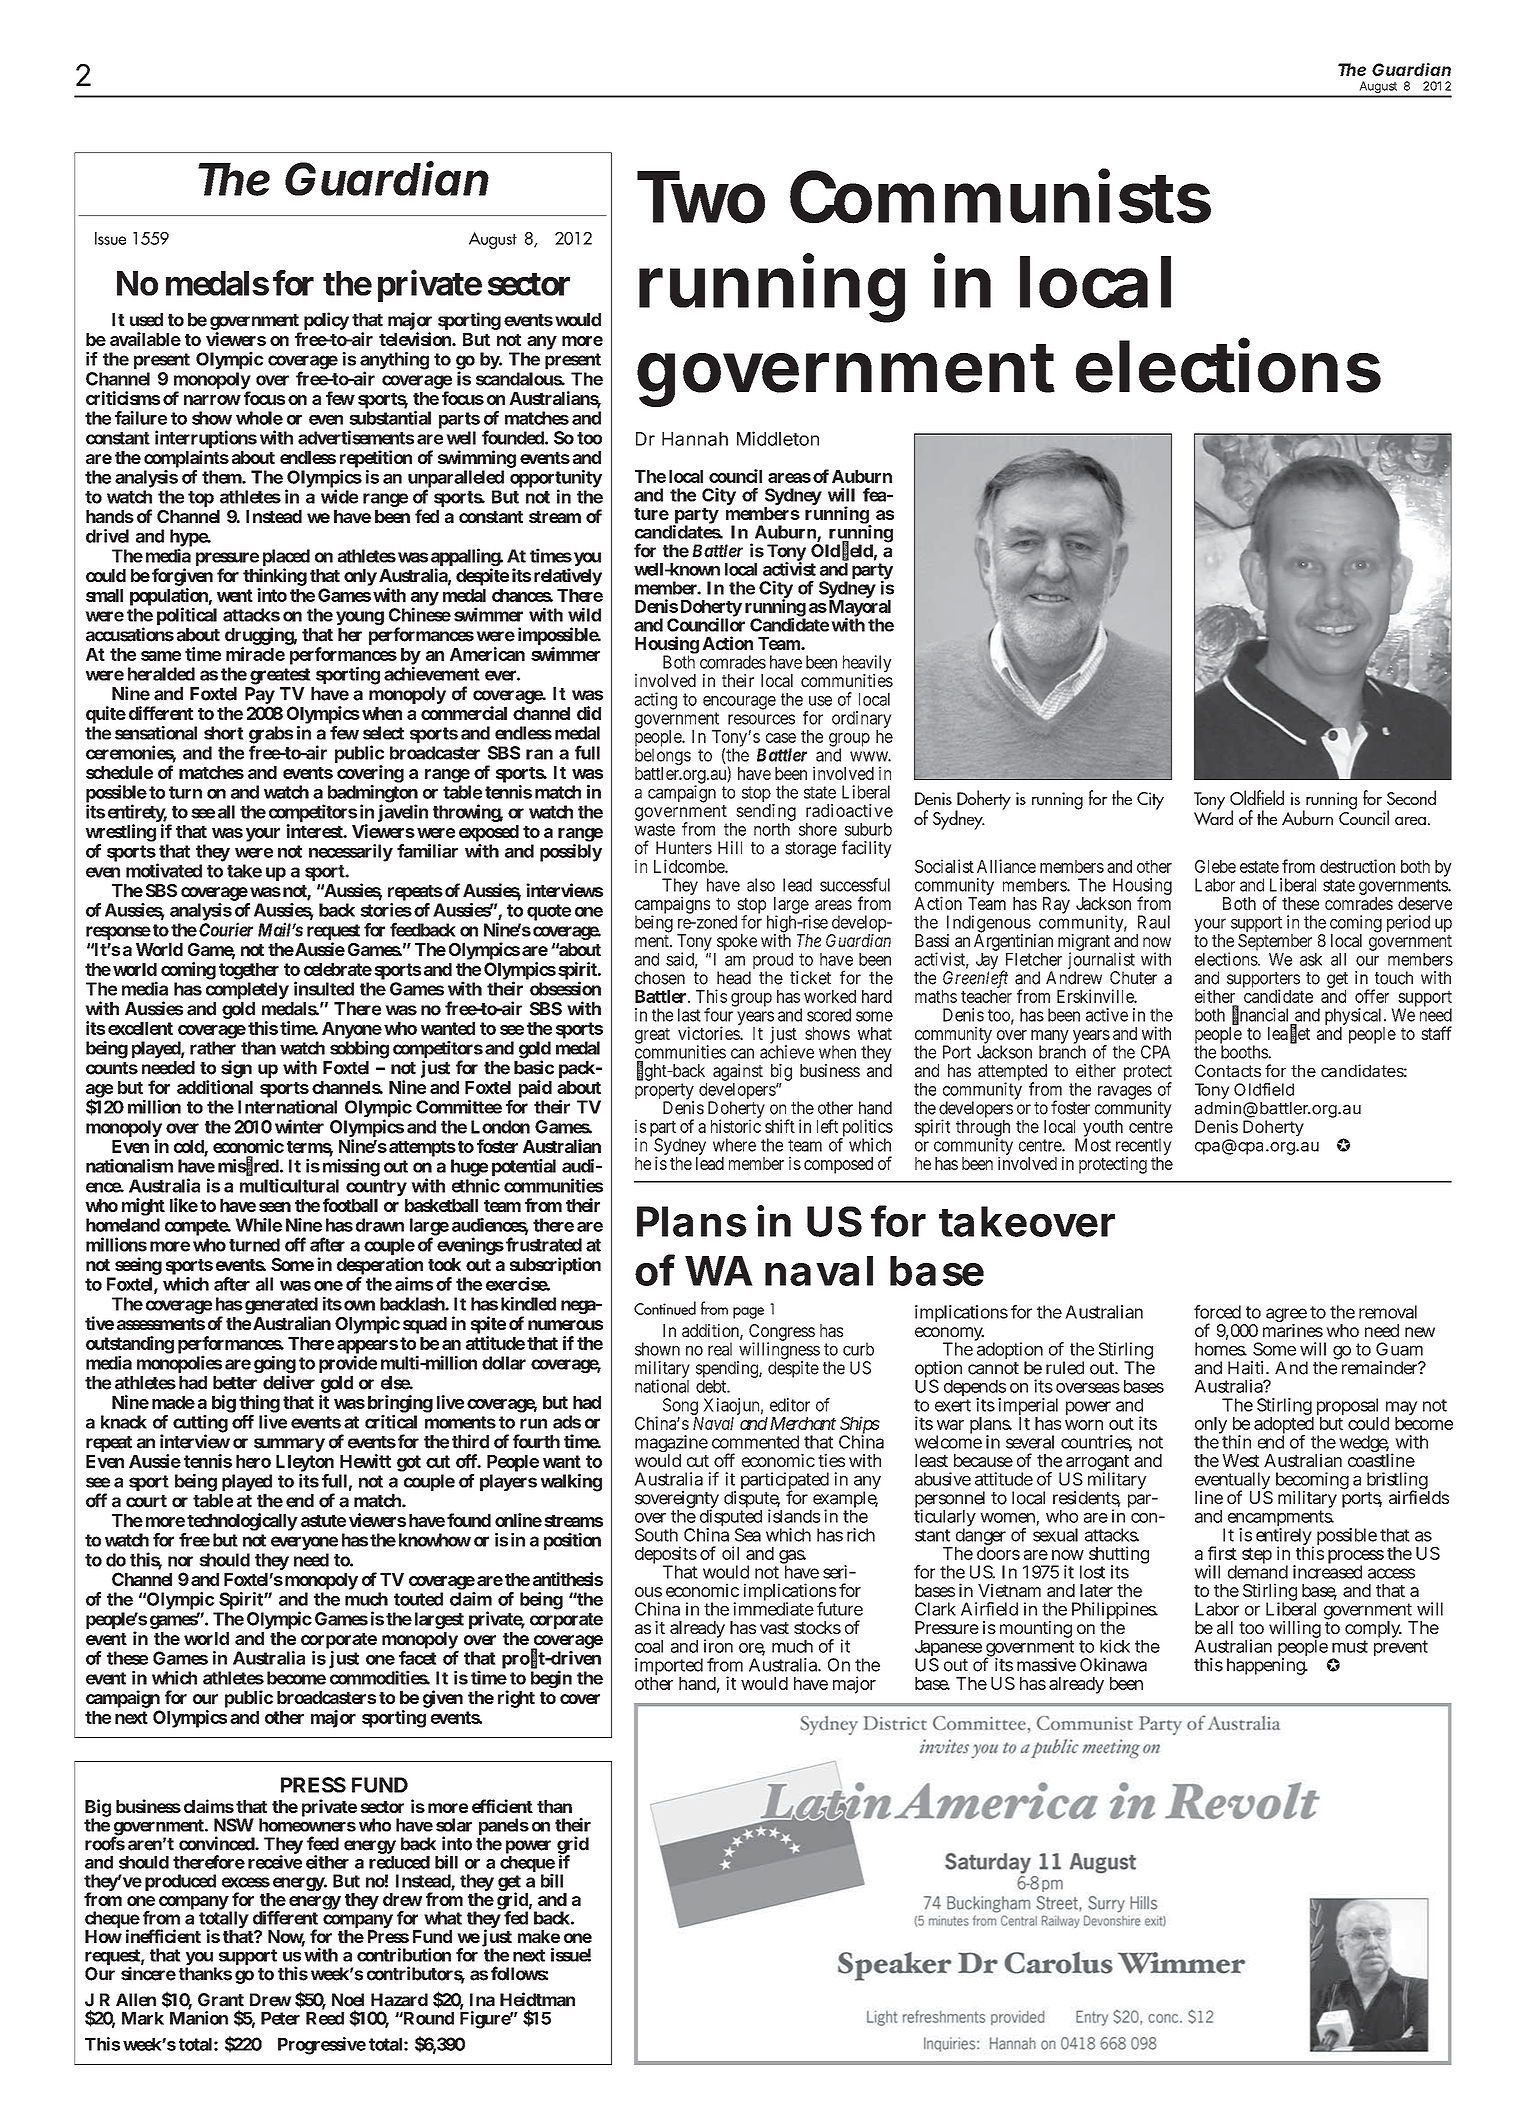 This page has height=2128, width=1526. I want to click on Communists, so click(1000, 196).
